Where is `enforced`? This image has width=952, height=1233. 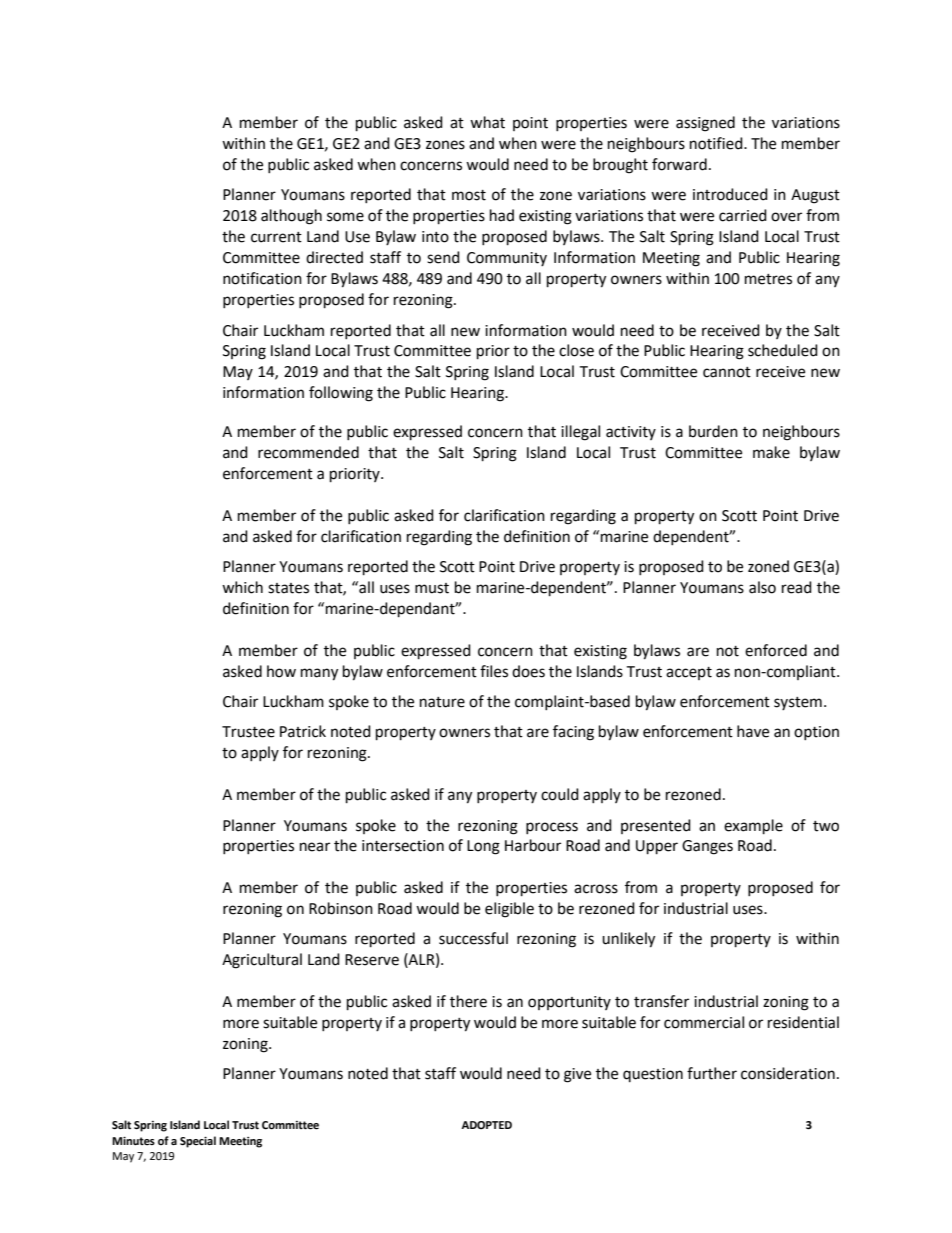
enforced is located at coordinates (776, 650).
